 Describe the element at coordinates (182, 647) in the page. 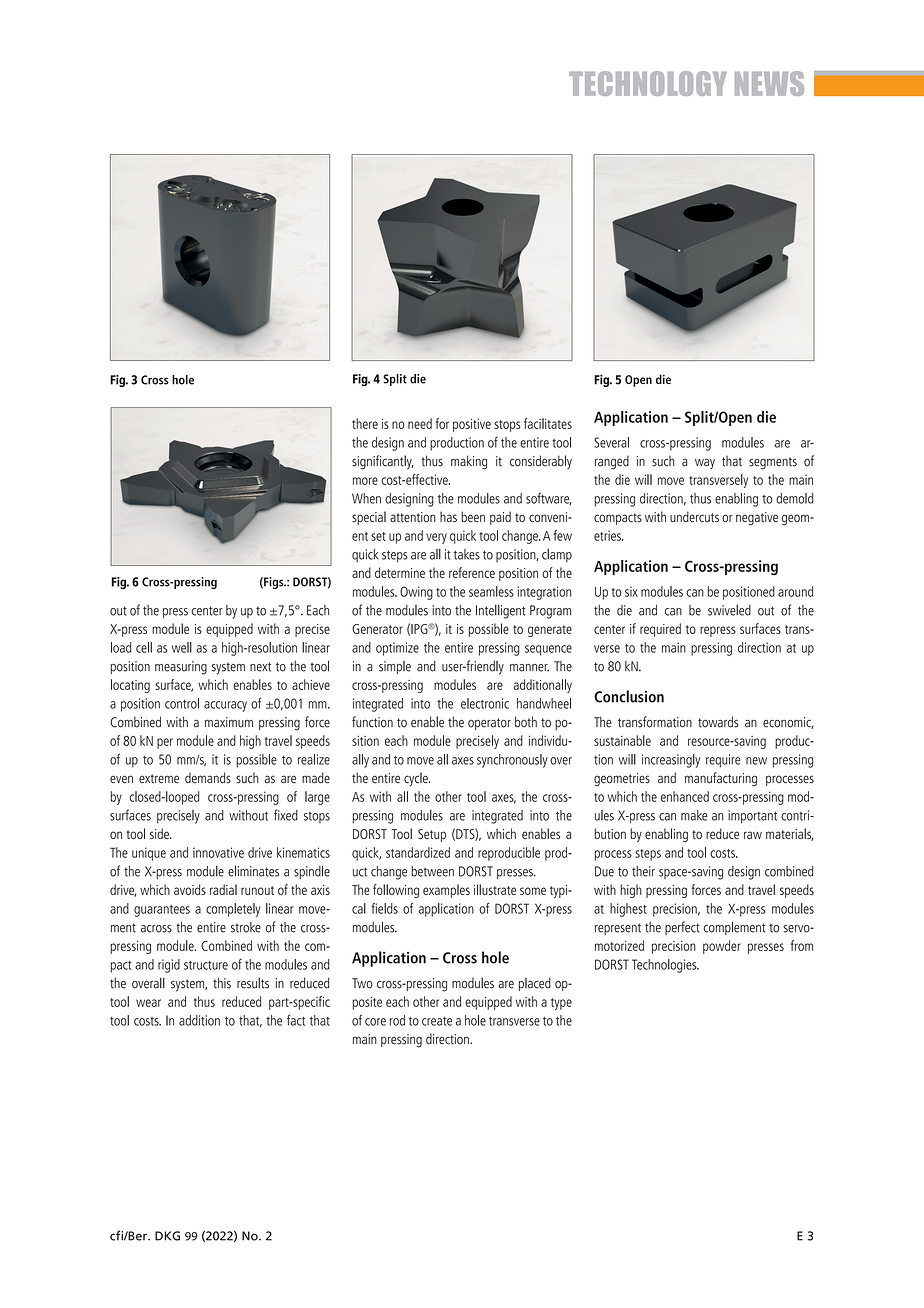

I see `well` at that location.
